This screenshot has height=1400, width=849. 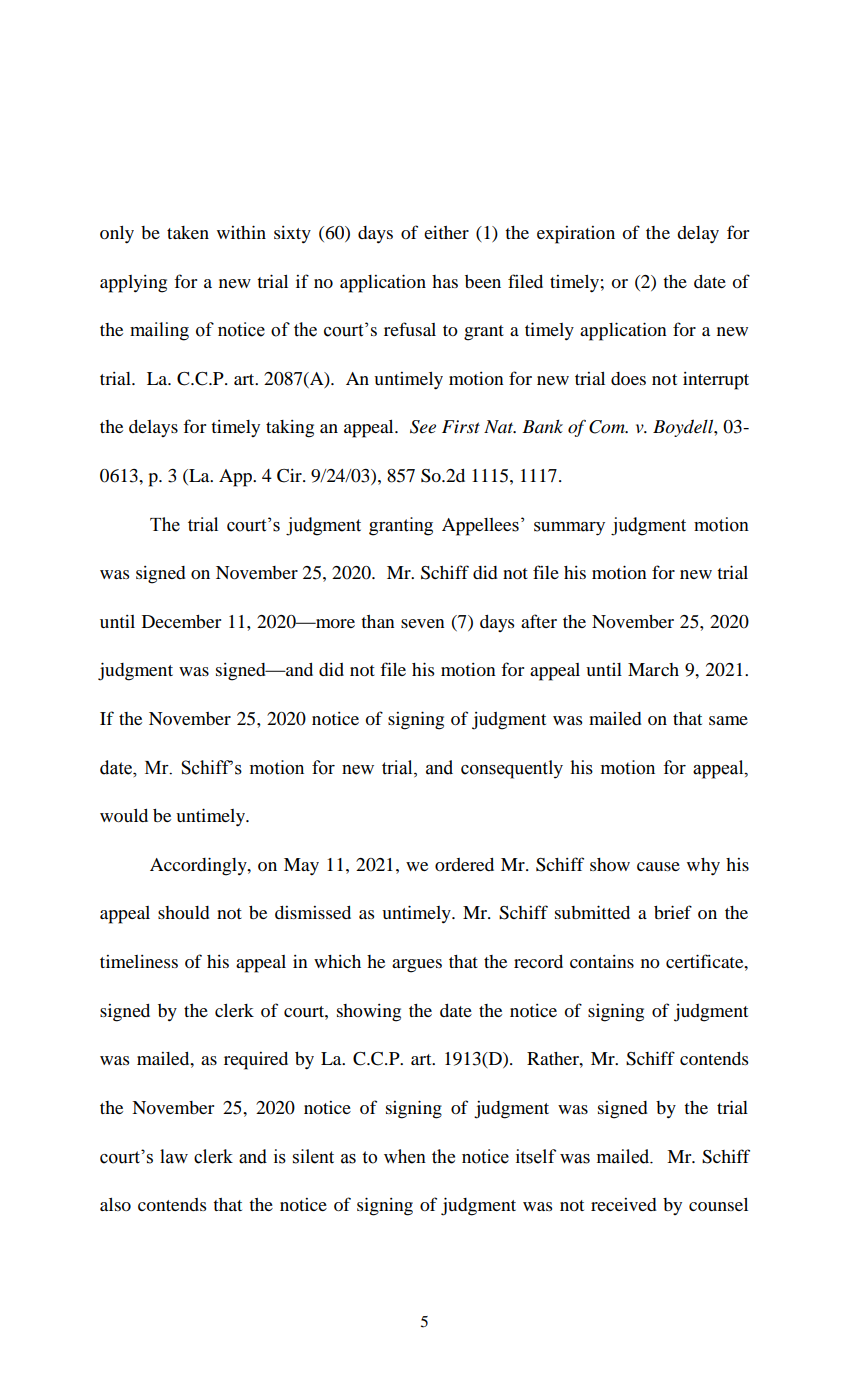 I want to click on law, so click(x=174, y=1156).
